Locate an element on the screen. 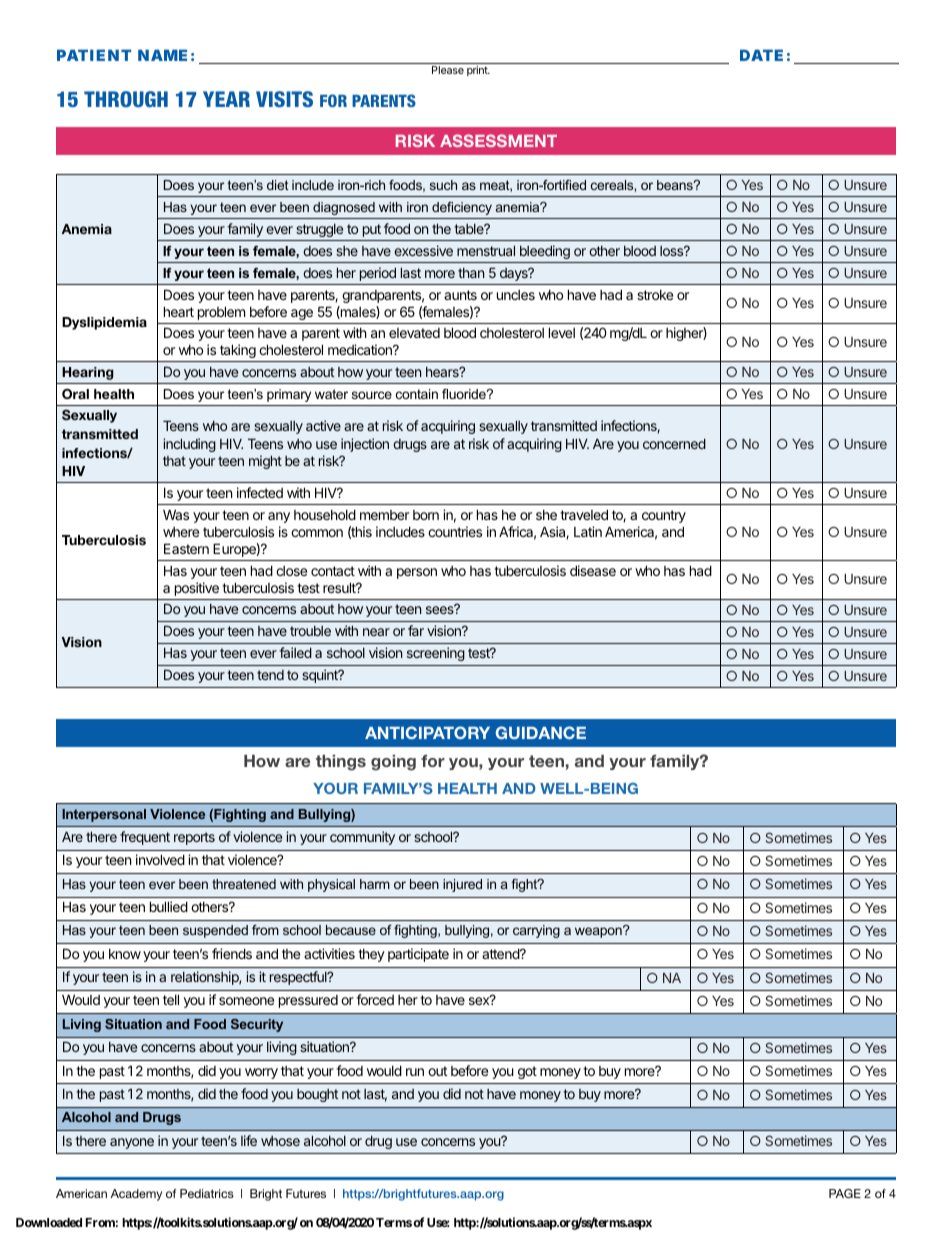 This screenshot has width=952, height=1233. run is located at coordinates (415, 1072).
